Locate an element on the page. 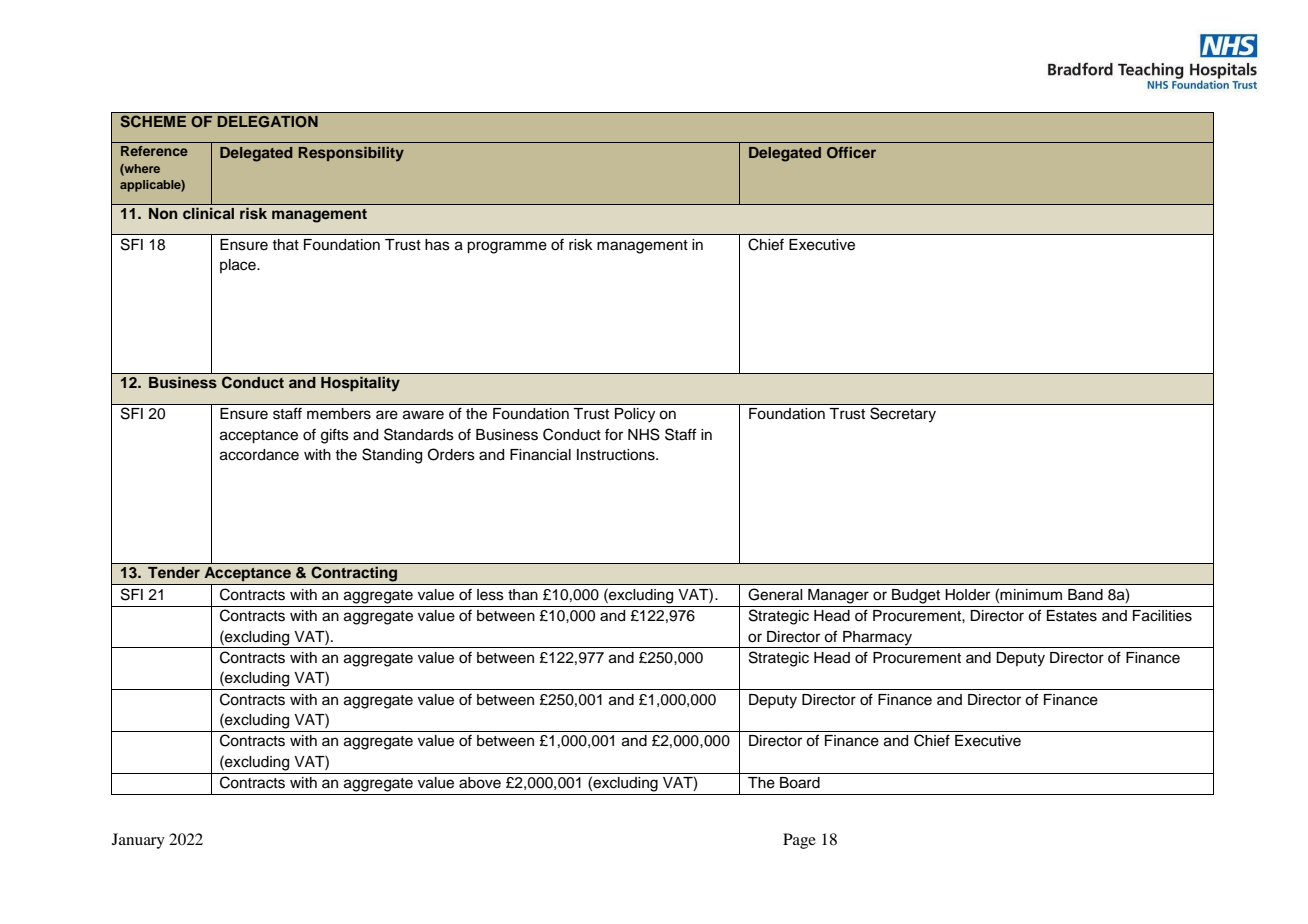 Image resolution: width=1308 pixels, height=924 pixels. Hospitality is located at coordinates (360, 384).
